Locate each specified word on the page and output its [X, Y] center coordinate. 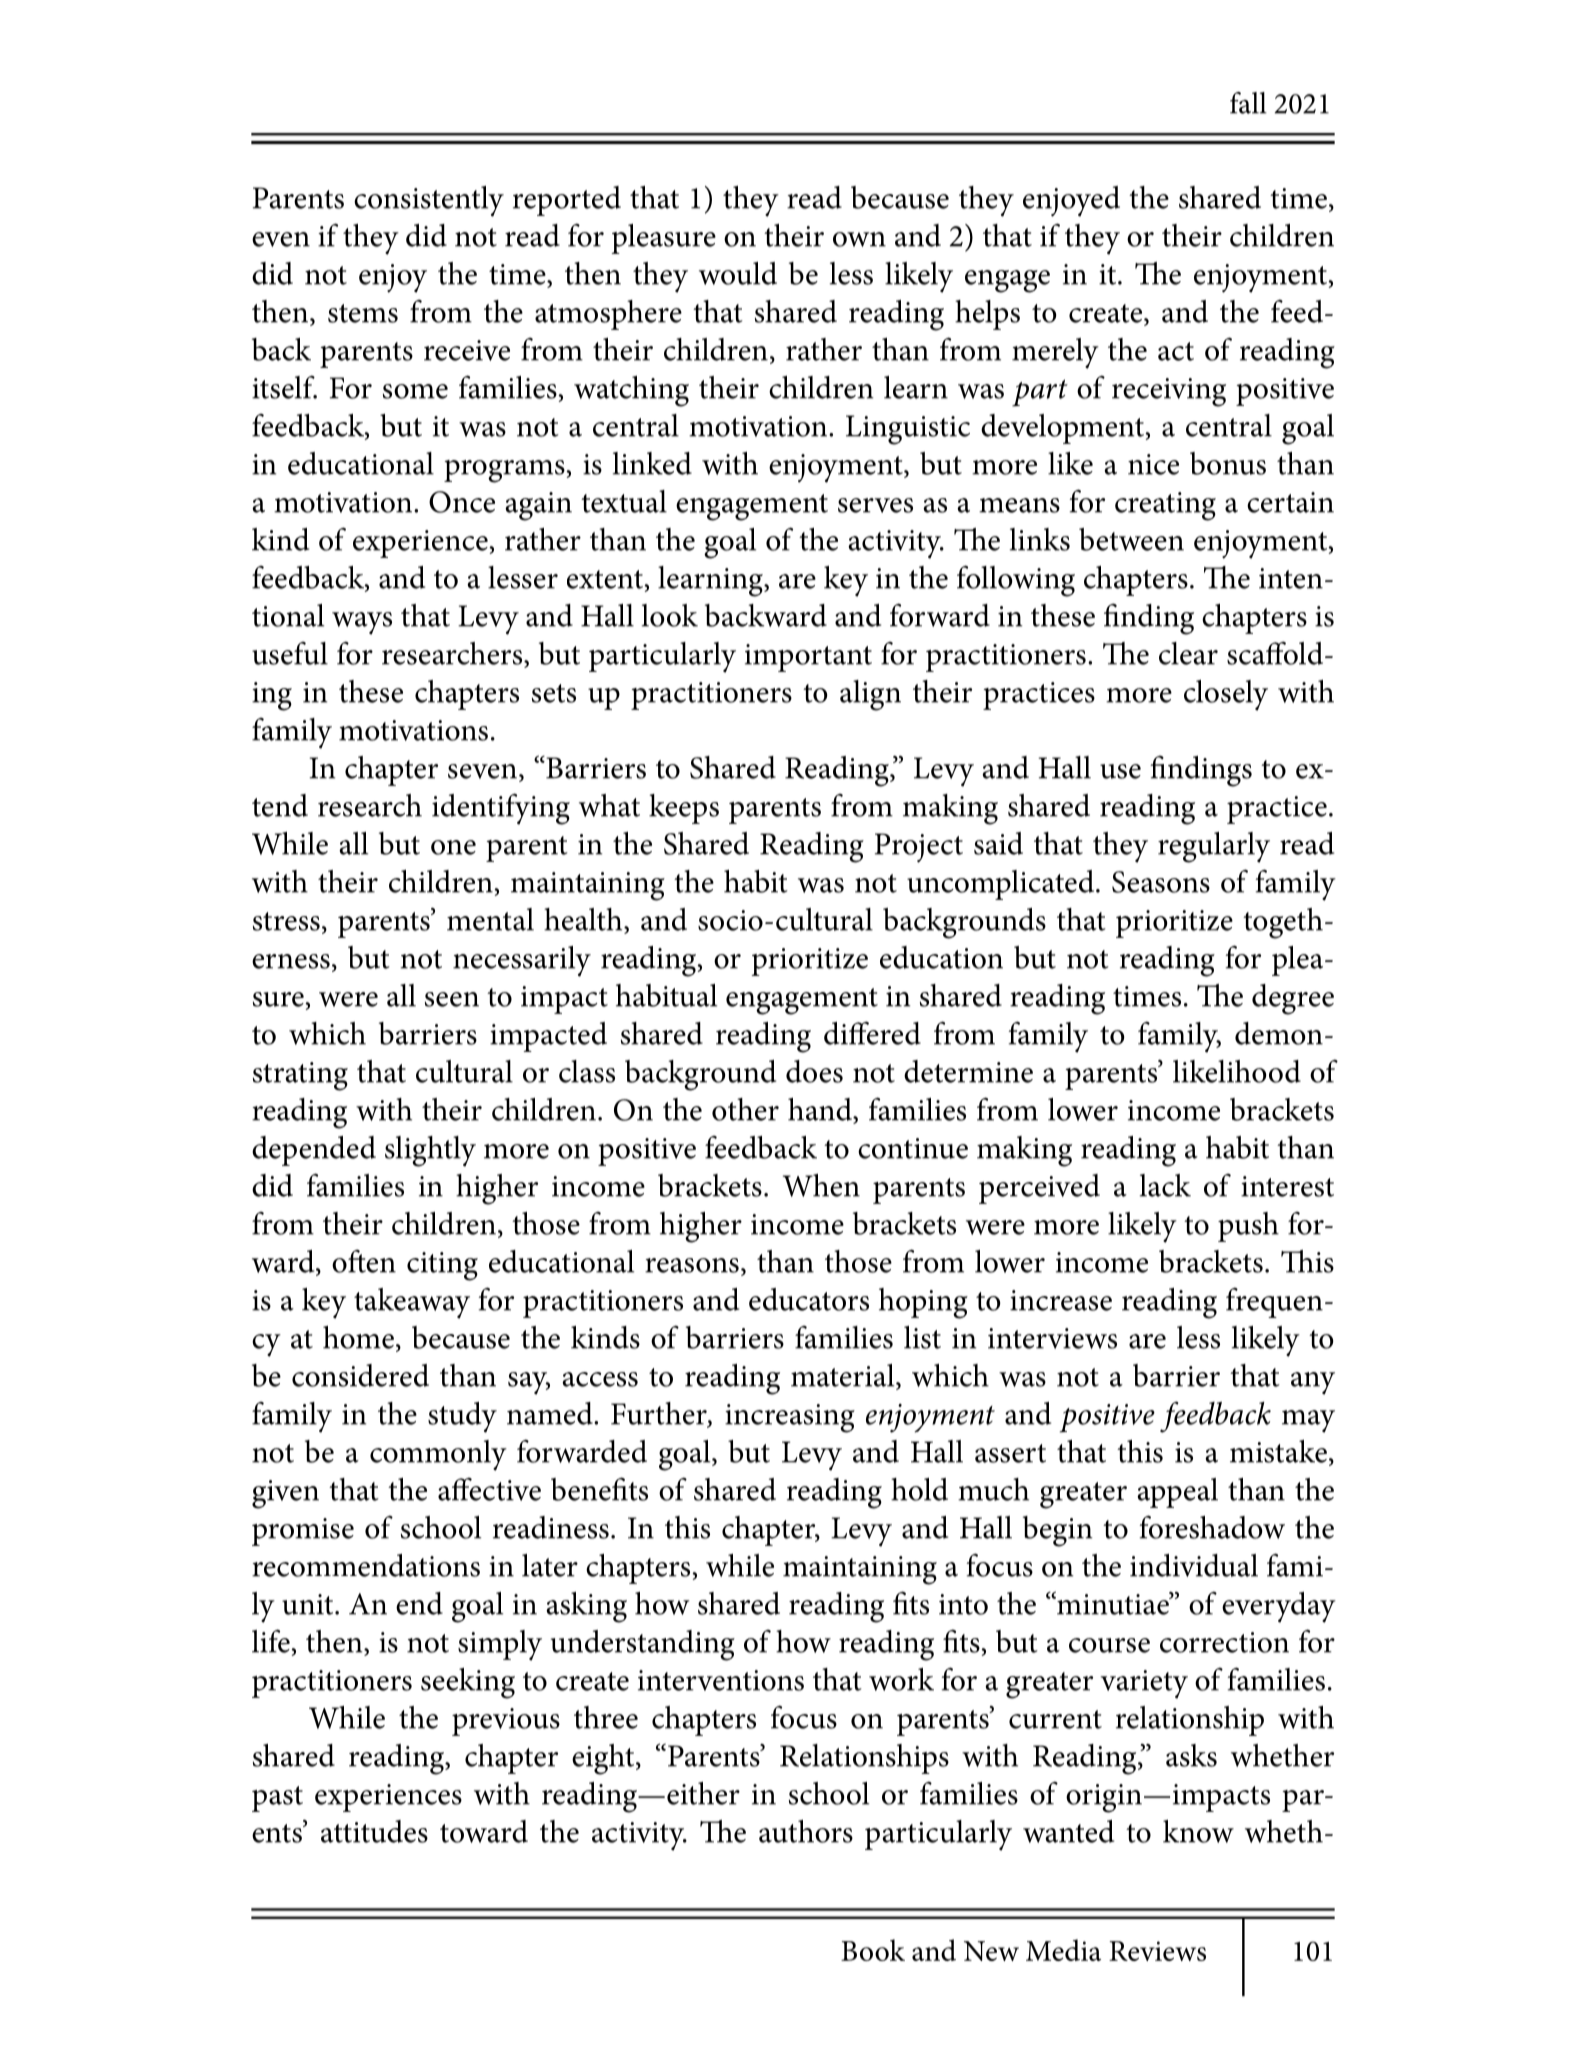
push [1248, 1227]
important [808, 658]
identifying [501, 809]
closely [1226, 695]
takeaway [412, 1303]
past [277, 1799]
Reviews [1157, 1951]
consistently [429, 201]
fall [1248, 103]
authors [806, 1831]
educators [809, 1299]
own [859, 239]
